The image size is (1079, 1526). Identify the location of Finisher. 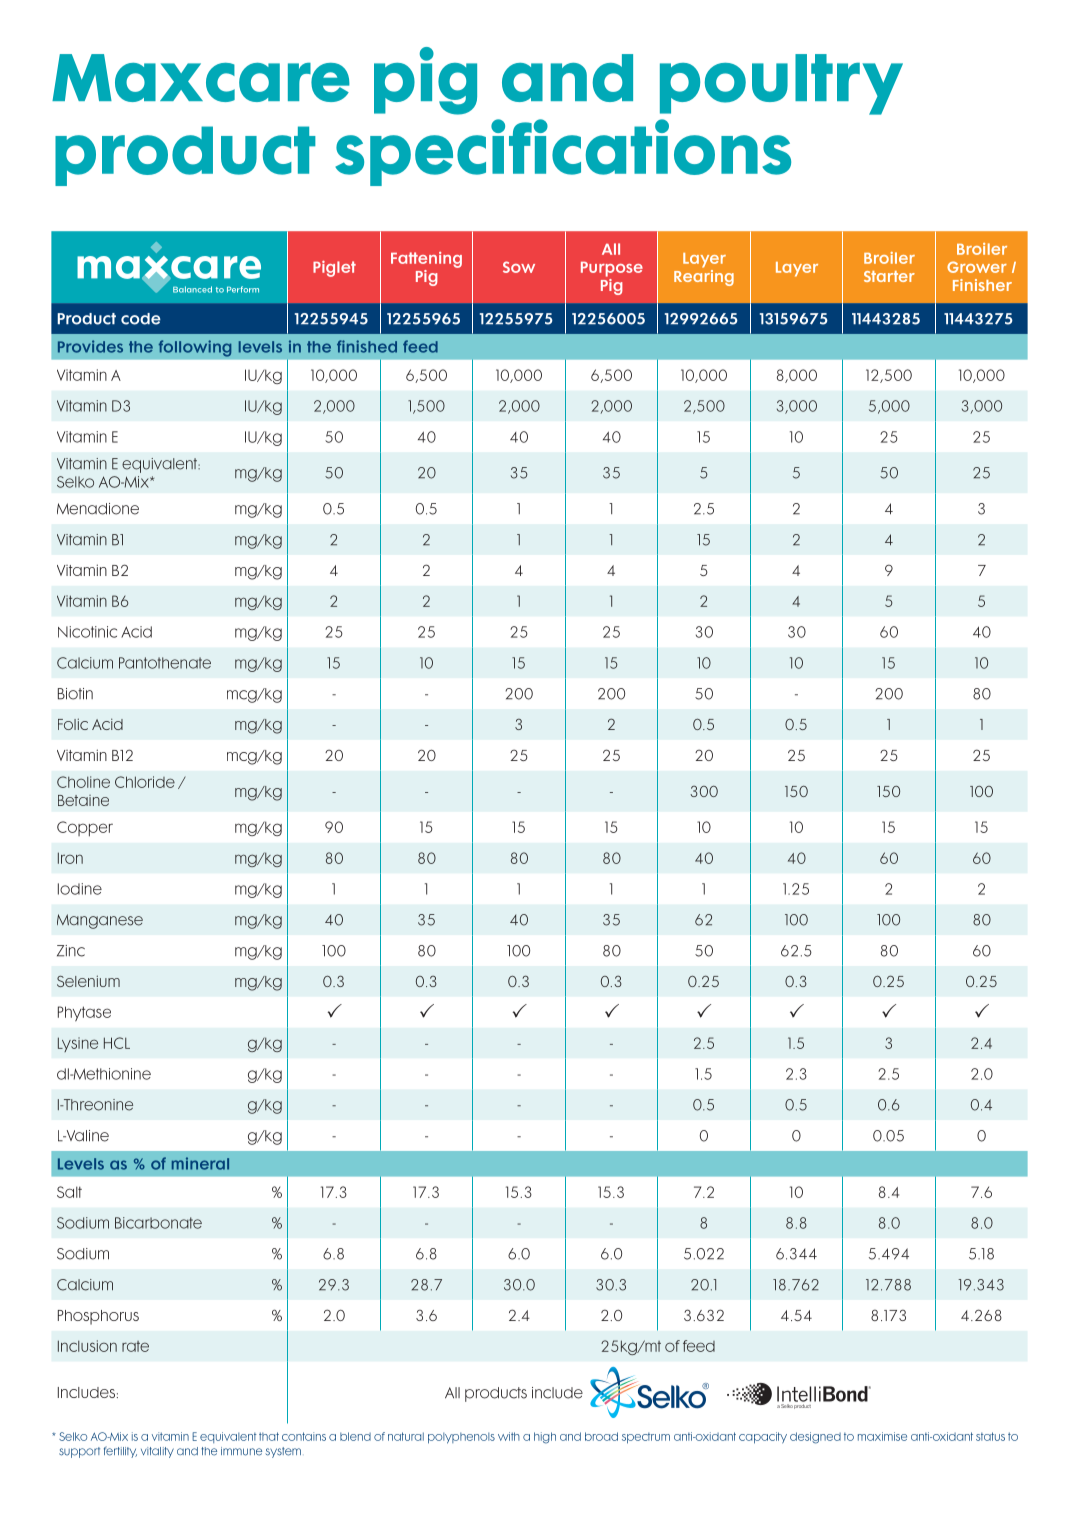
(982, 285).
